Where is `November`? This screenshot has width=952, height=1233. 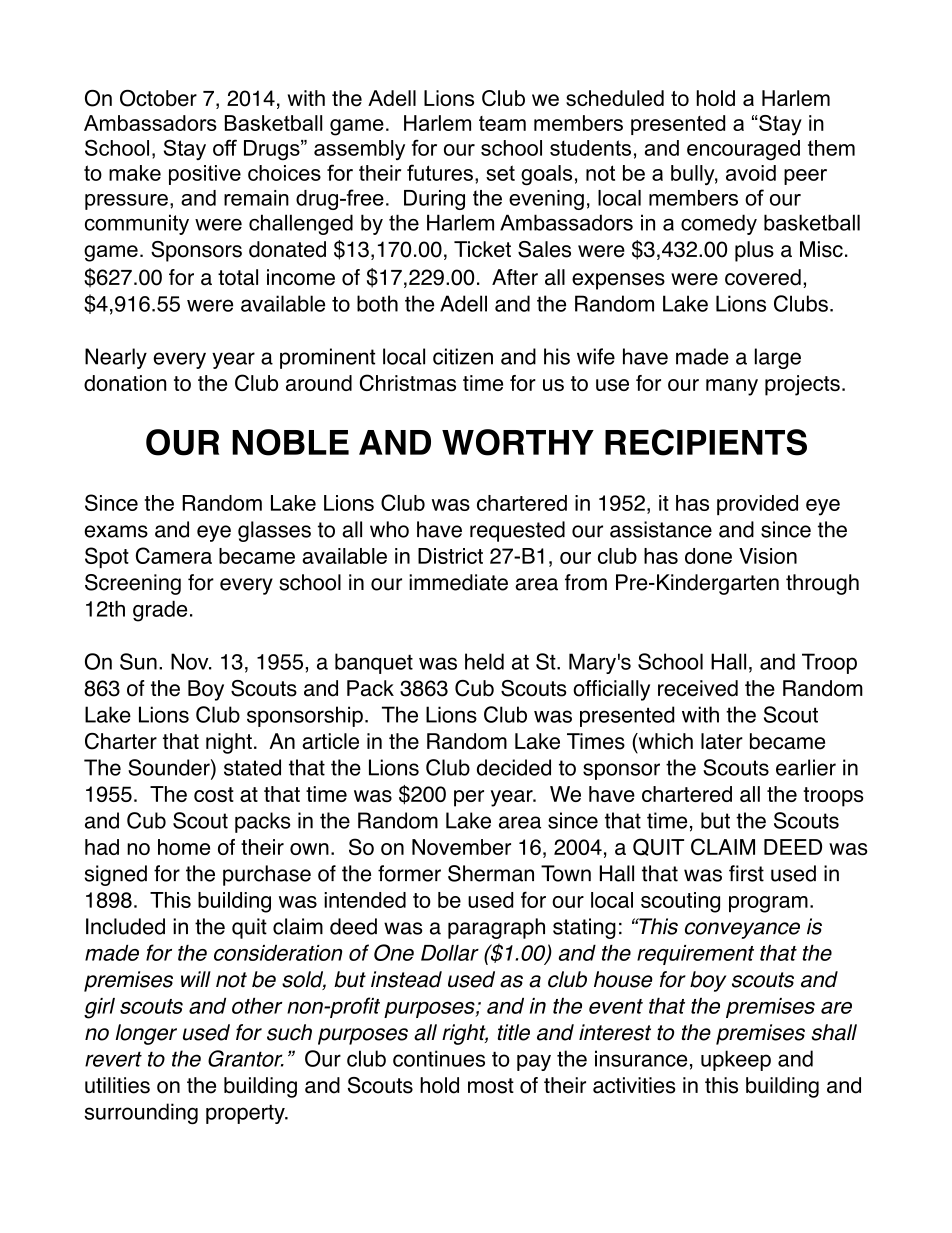 November is located at coordinates (461, 847).
